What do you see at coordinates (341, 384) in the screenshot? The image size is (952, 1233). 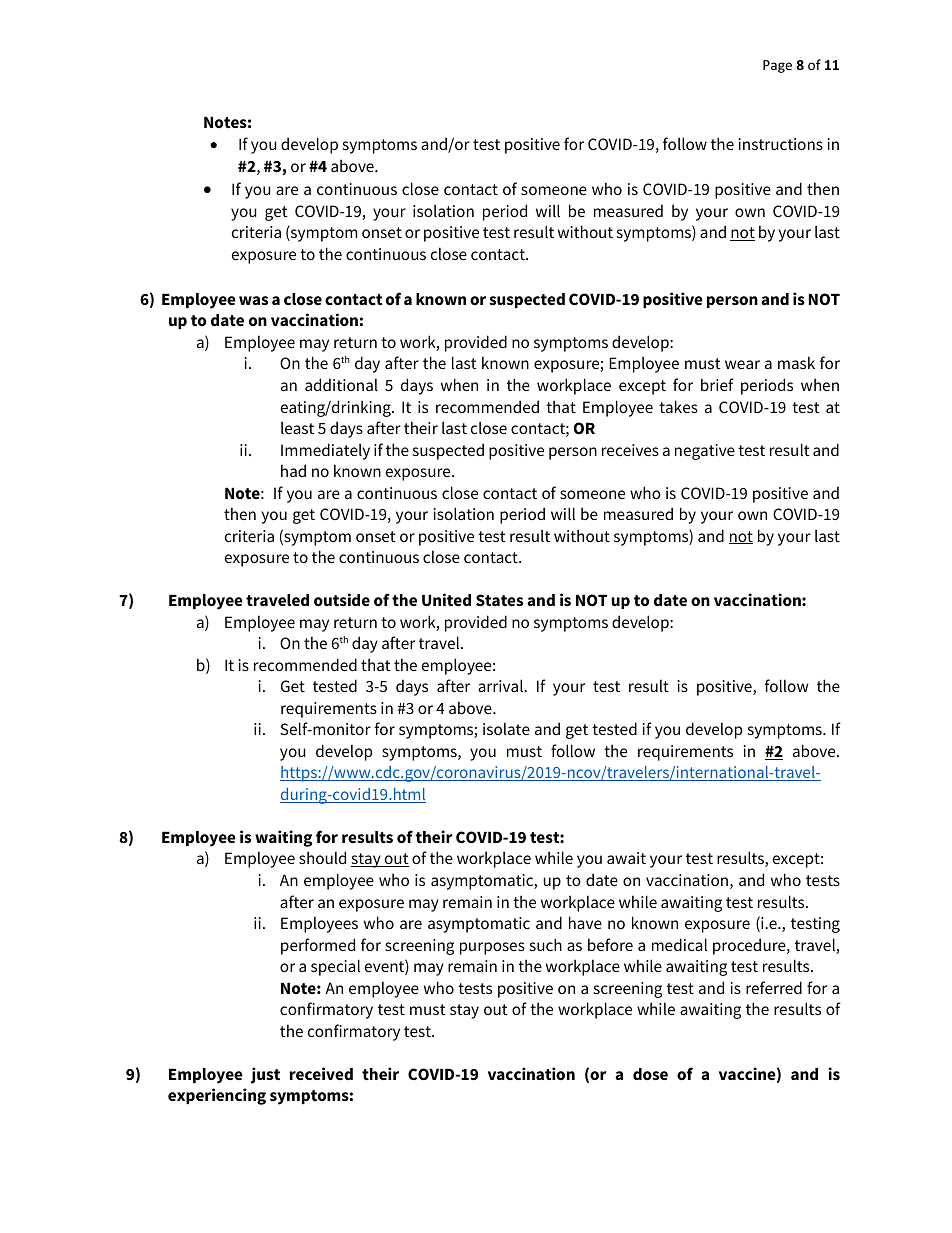 I see `additional` at bounding box center [341, 384].
